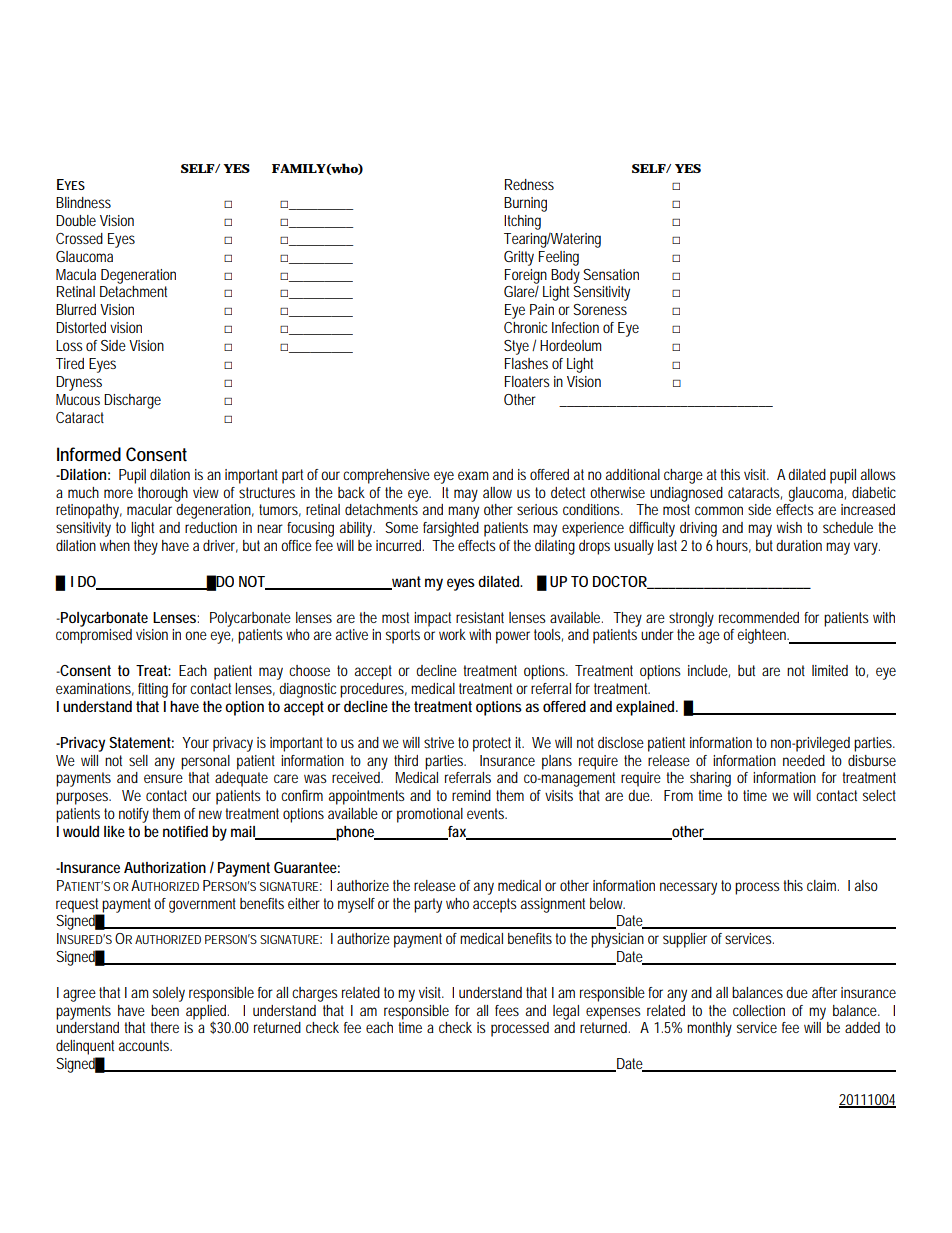 This document has height=1233, width=952. Describe the element at coordinates (141, 742) in the document. I see `Statement` at that location.
